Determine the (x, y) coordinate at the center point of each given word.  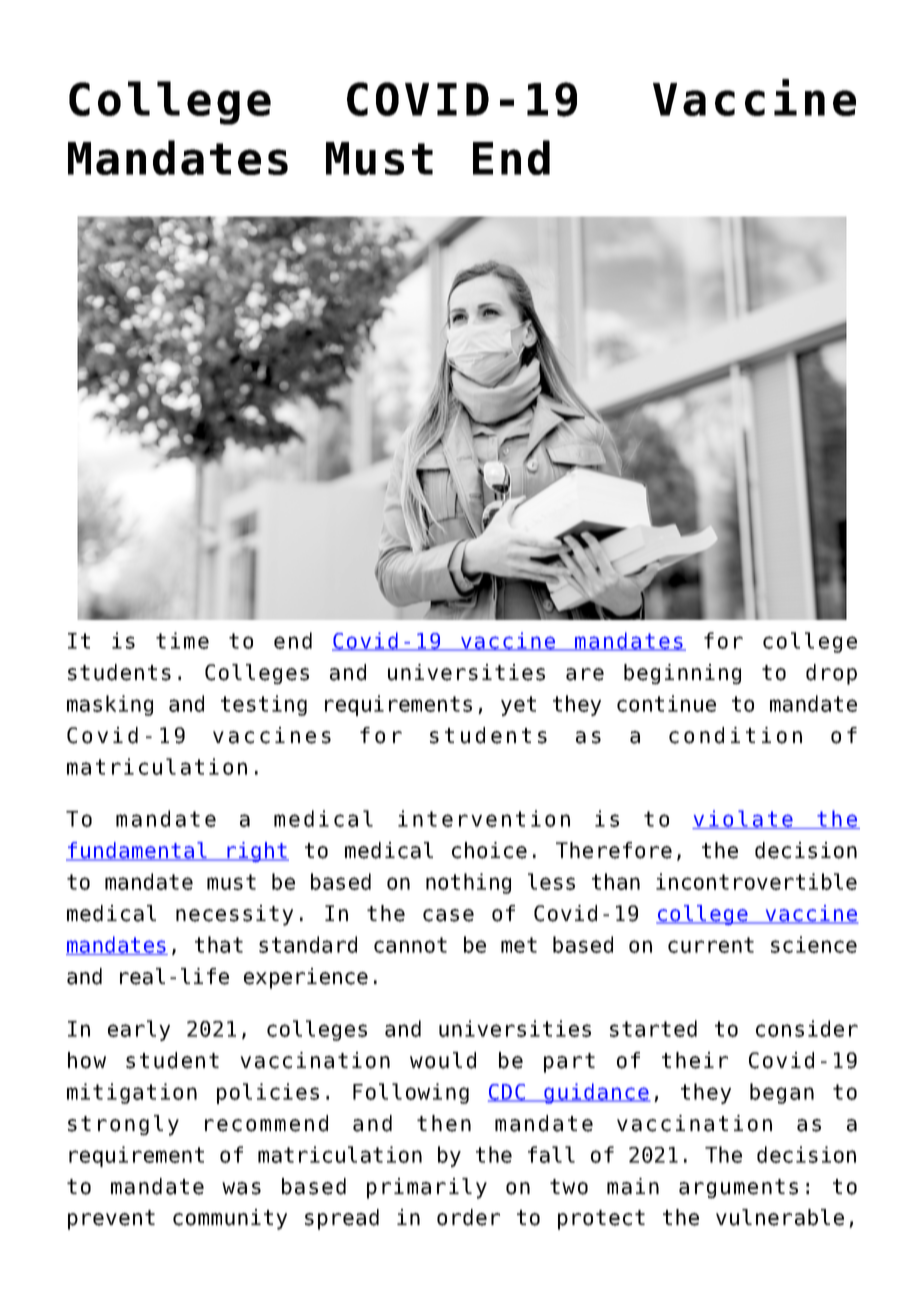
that (219, 944)
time (182, 640)
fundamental (137, 851)
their (695, 1060)
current (711, 945)
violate (743, 819)
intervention (484, 818)
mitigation (132, 1093)
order (468, 1217)
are (585, 674)
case (448, 915)
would (443, 1060)
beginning (682, 674)
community (230, 1219)
